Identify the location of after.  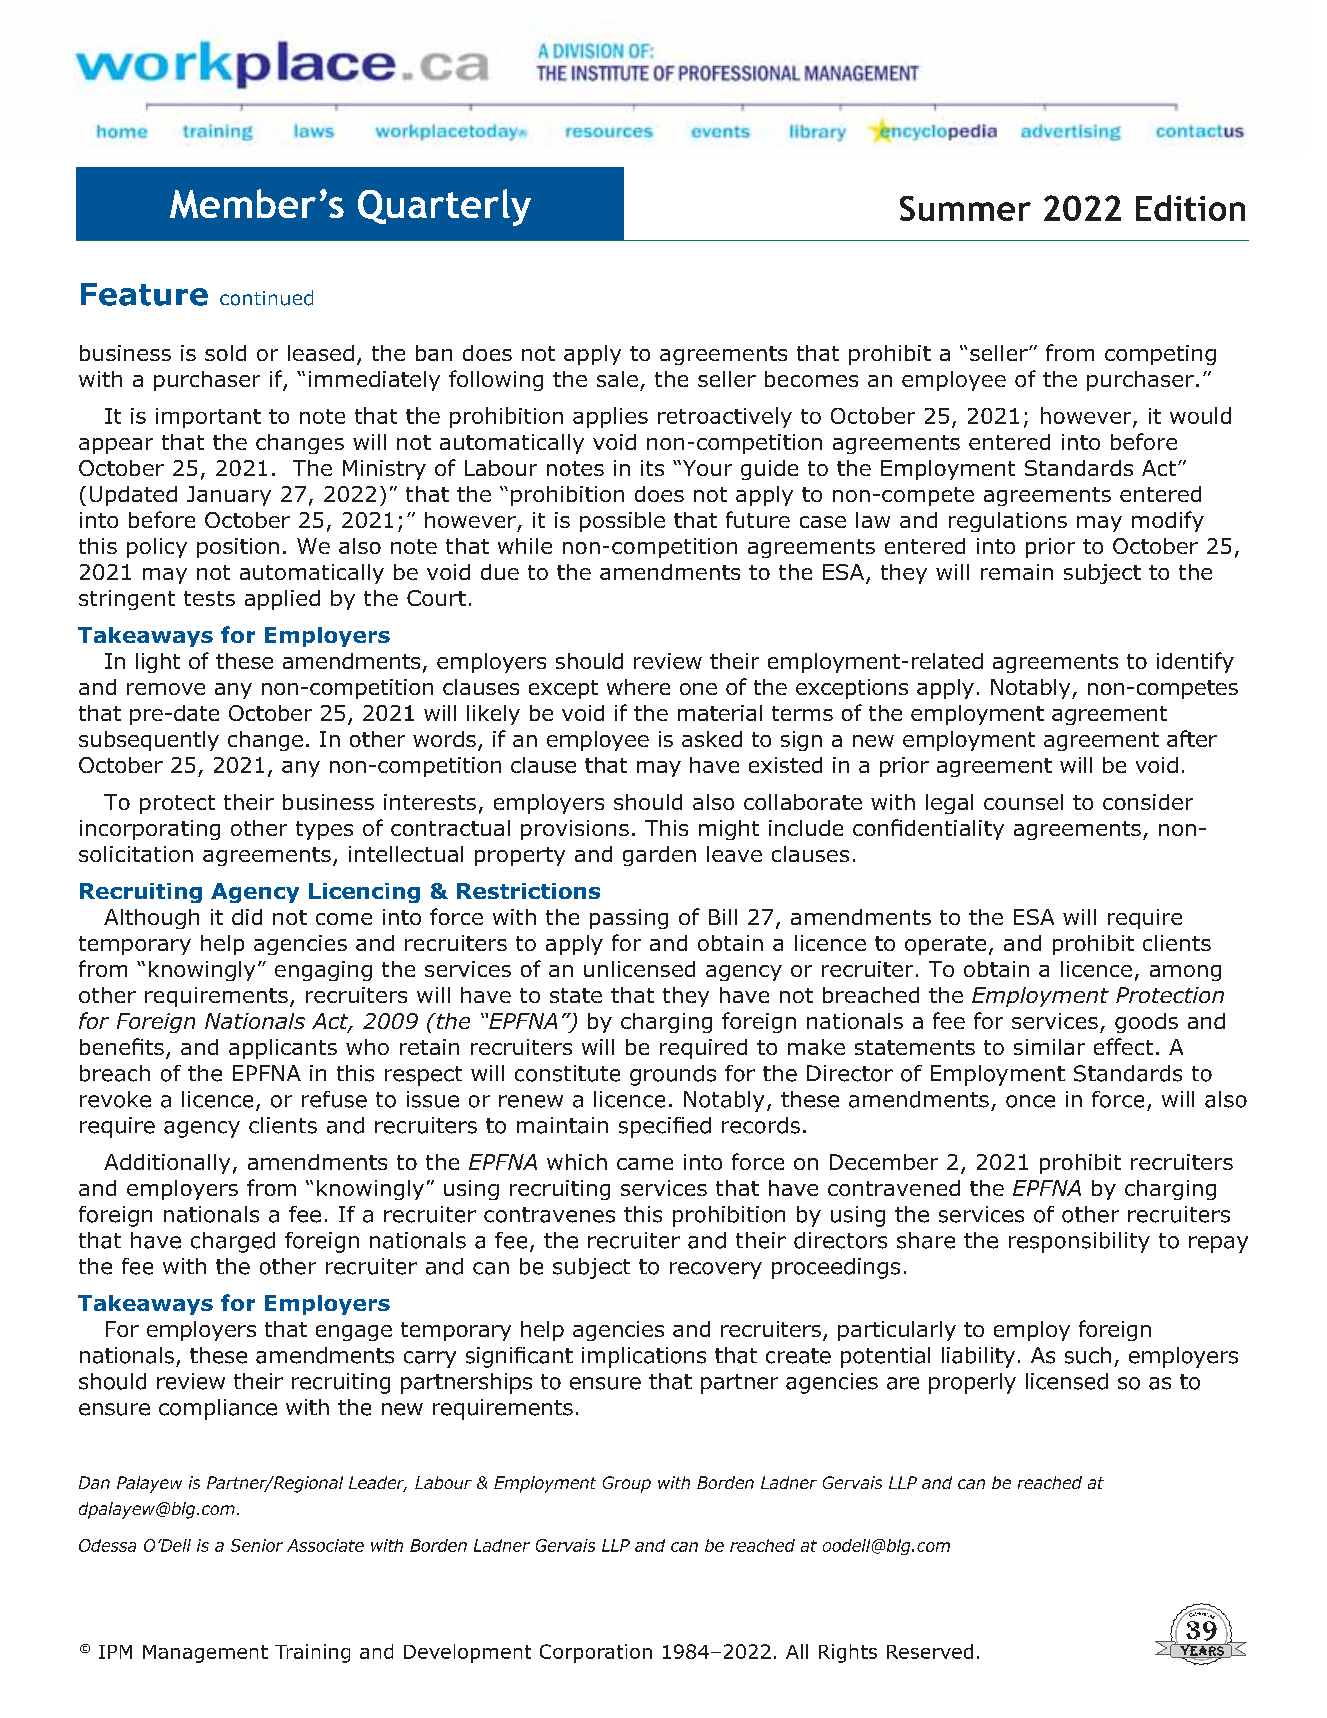
(1192, 738).
